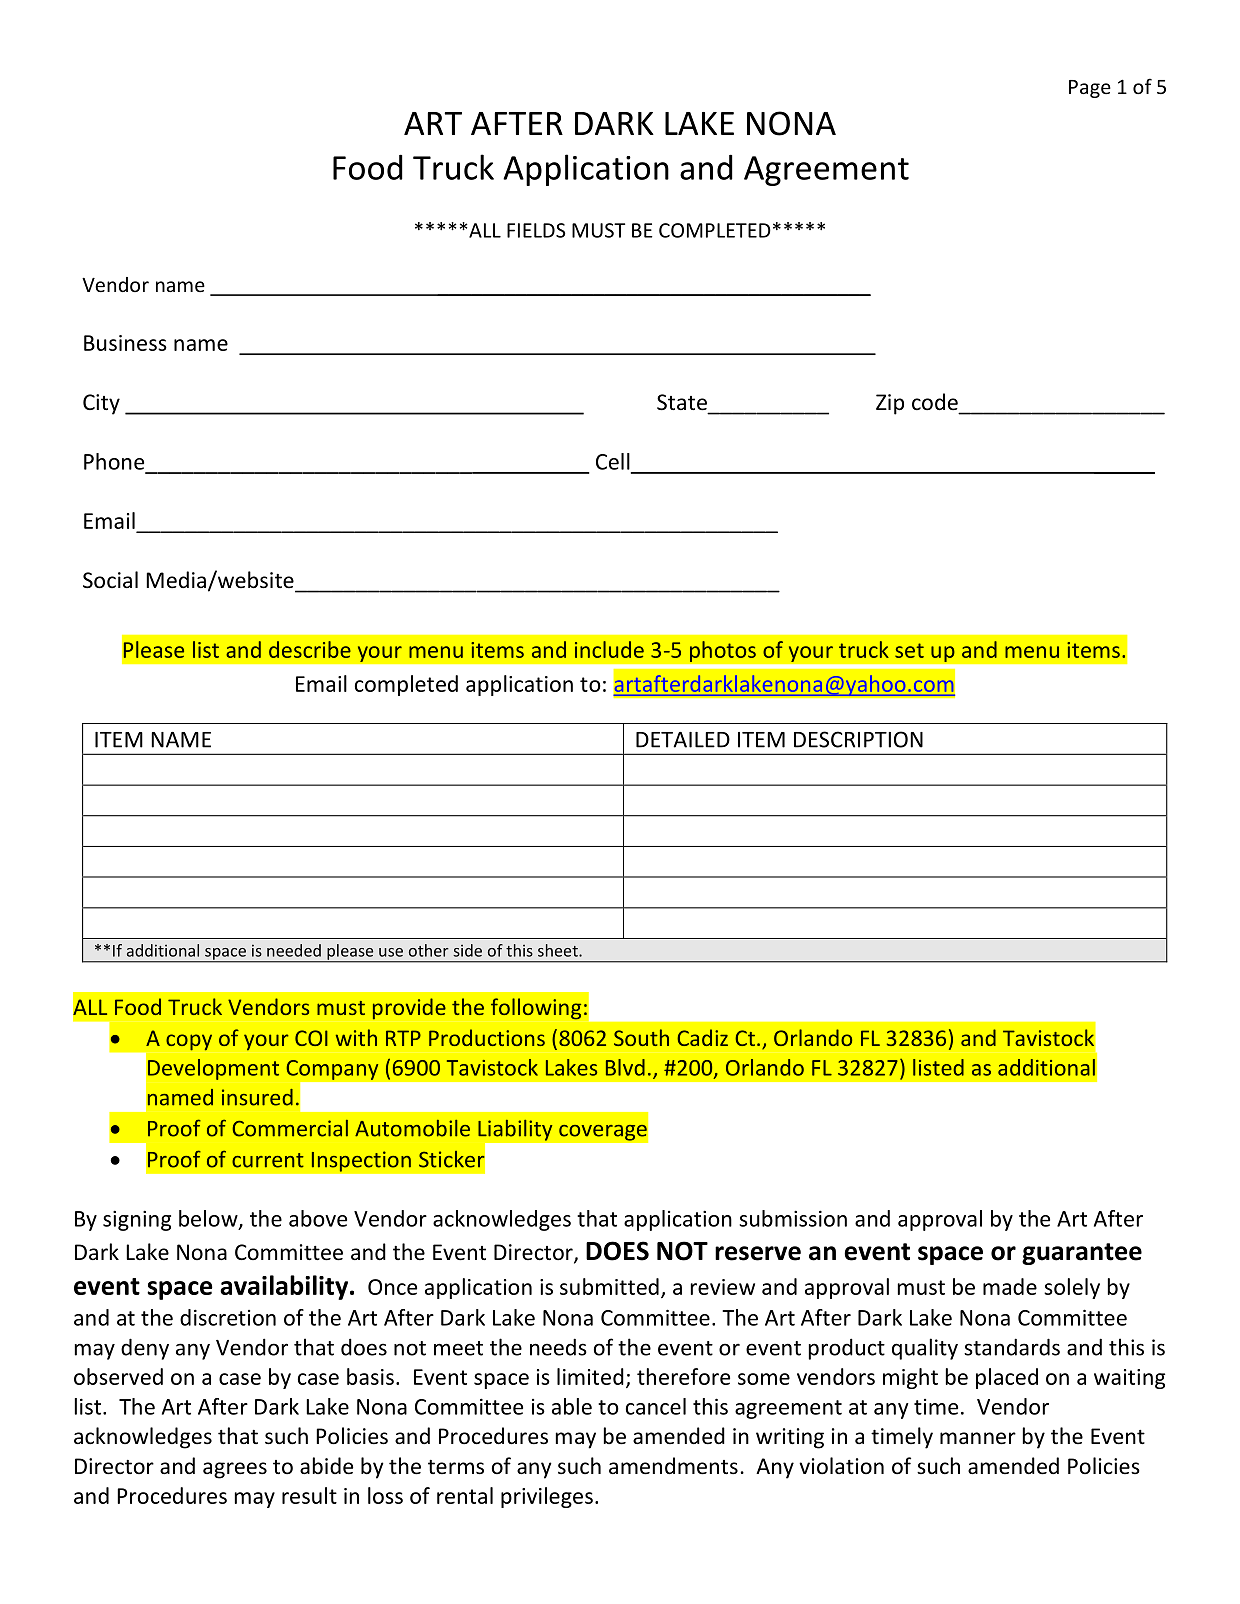  Describe the element at coordinates (1090, 89) in the page. I see `Page` at that location.
